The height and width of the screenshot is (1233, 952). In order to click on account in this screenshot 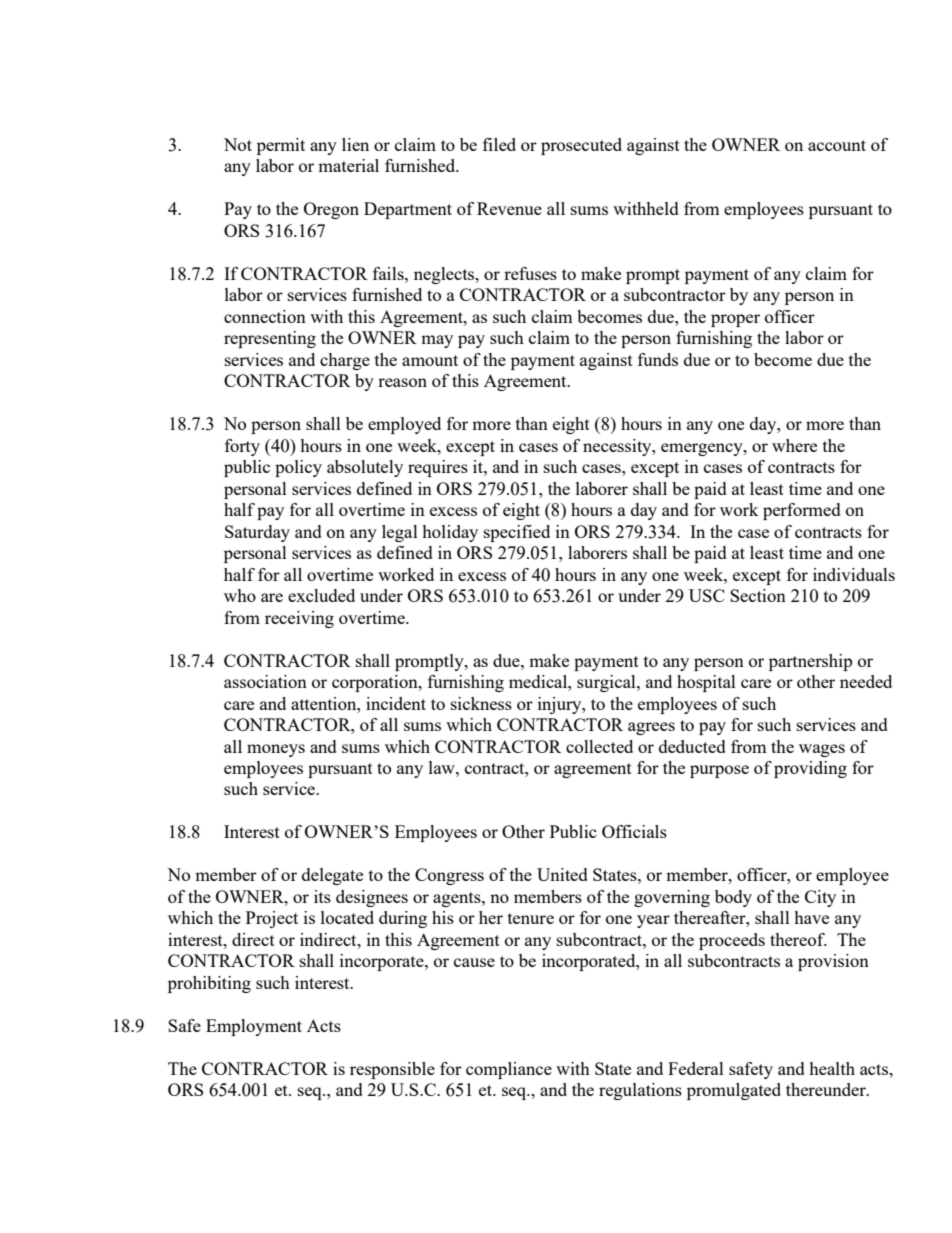, I will do `click(837, 145)`.
